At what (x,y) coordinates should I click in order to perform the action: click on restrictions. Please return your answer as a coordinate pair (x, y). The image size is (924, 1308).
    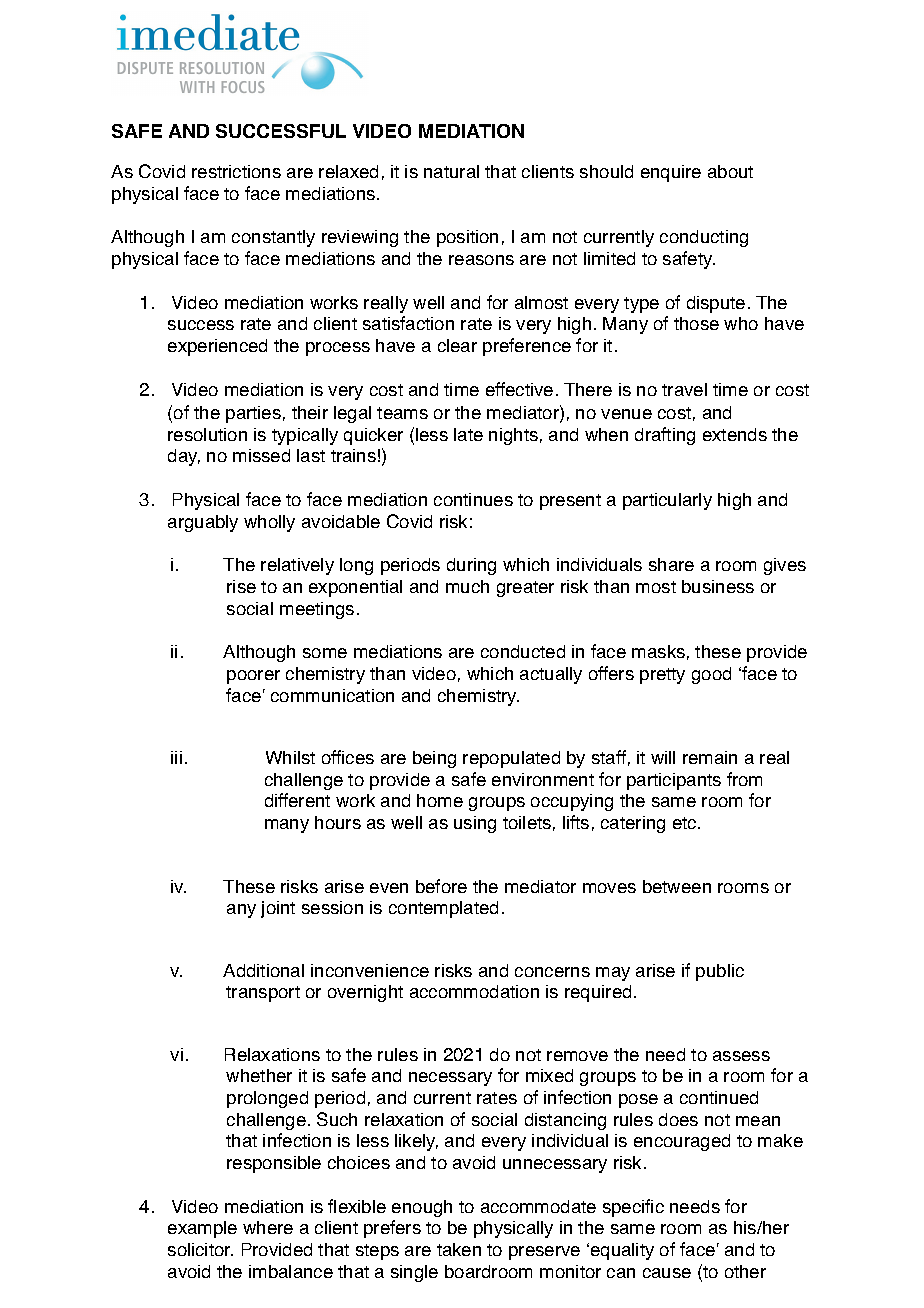
    Looking at the image, I should click on (236, 171).
